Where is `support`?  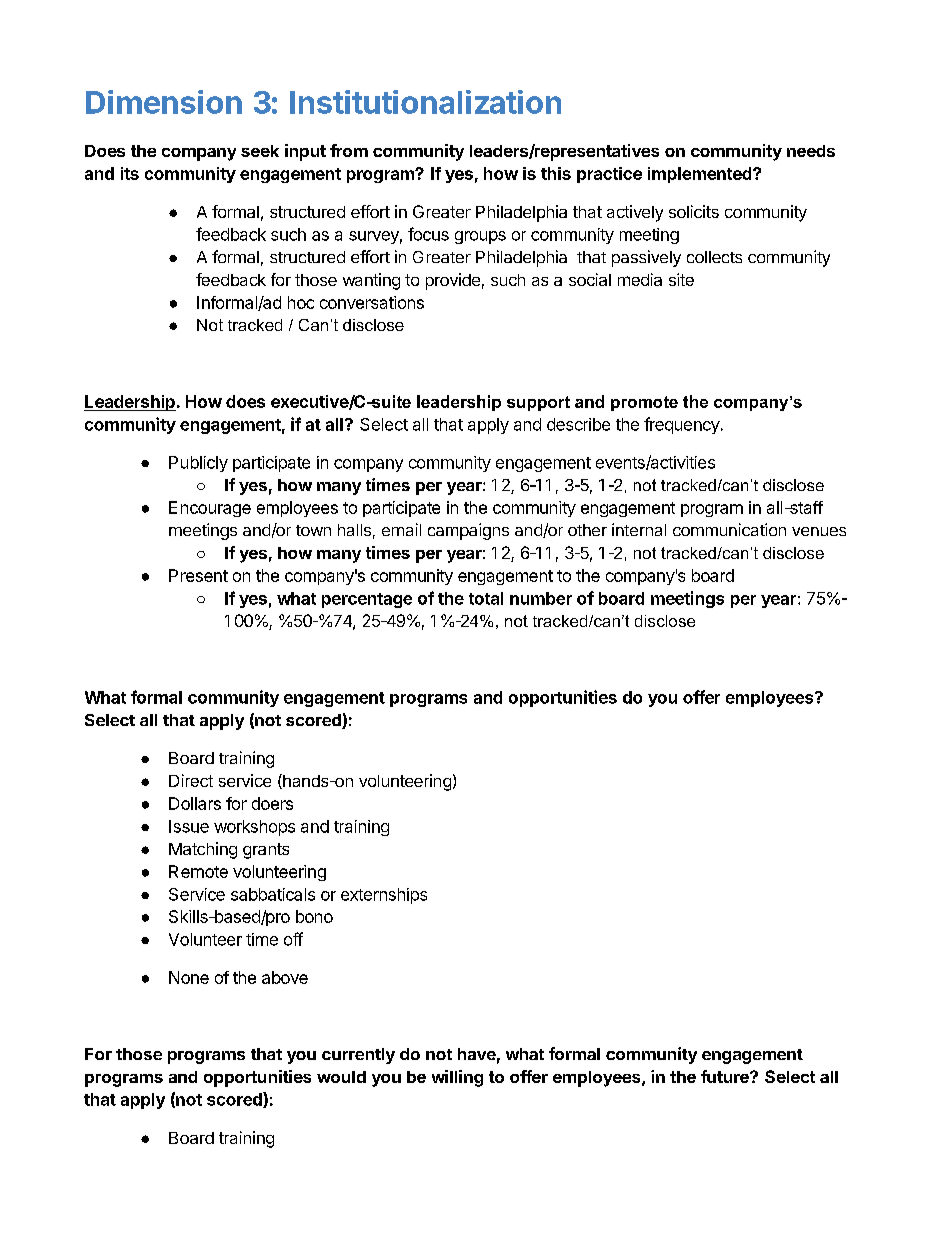
support is located at coordinates (538, 403).
